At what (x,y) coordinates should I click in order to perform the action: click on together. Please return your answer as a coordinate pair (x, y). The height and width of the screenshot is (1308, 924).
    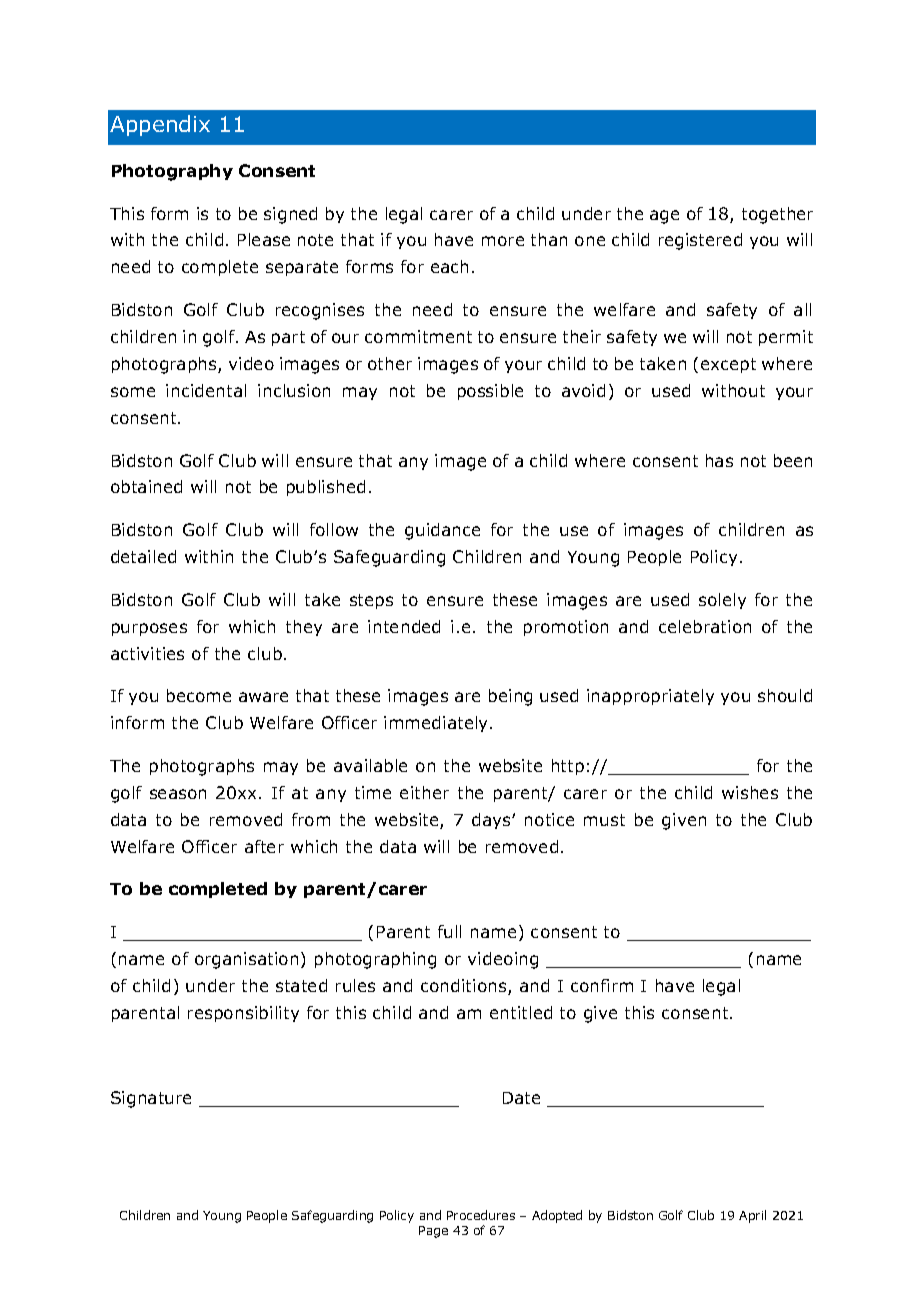
    Looking at the image, I should click on (777, 215).
